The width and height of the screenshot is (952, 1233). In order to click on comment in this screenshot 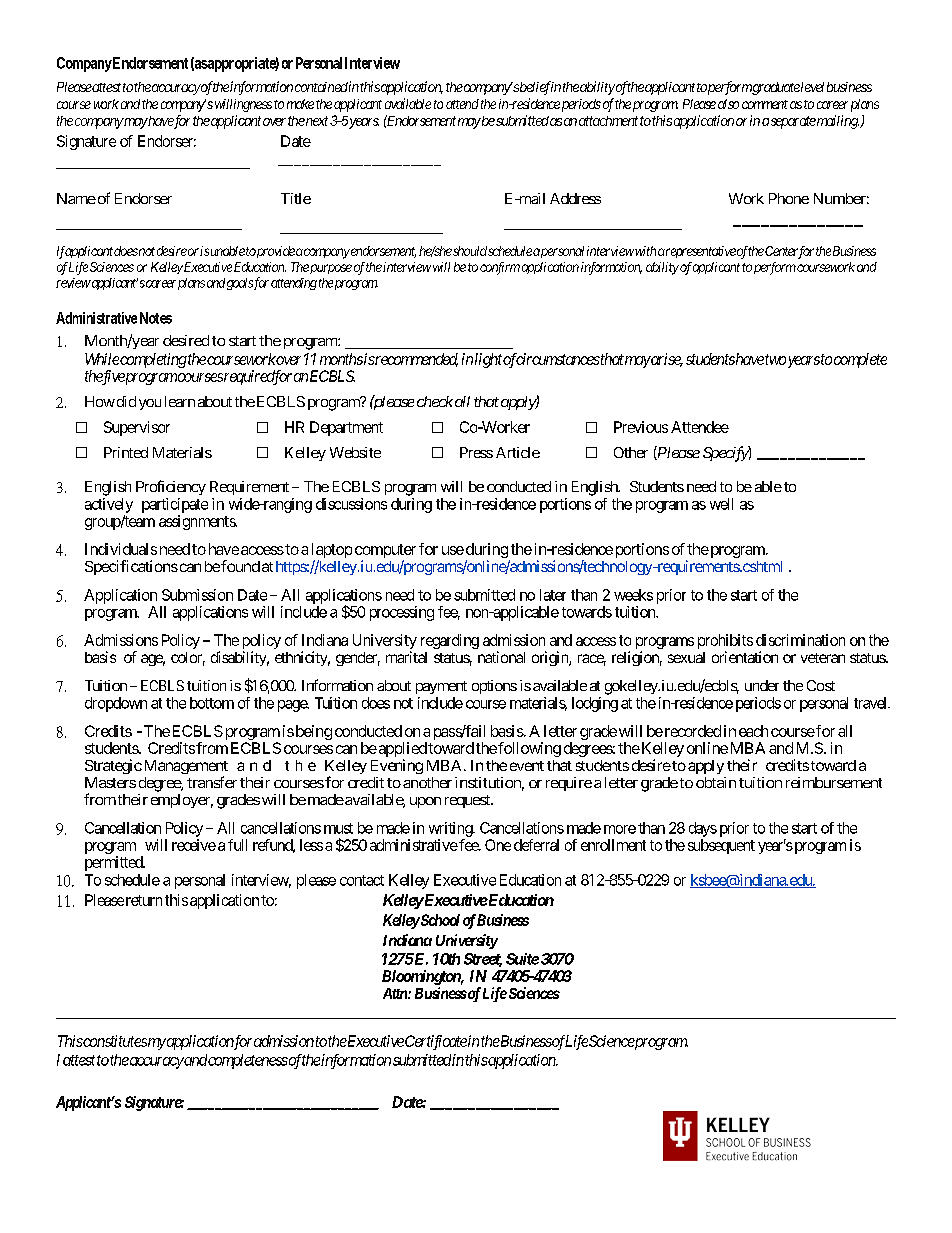, I will do `click(765, 104)`.
